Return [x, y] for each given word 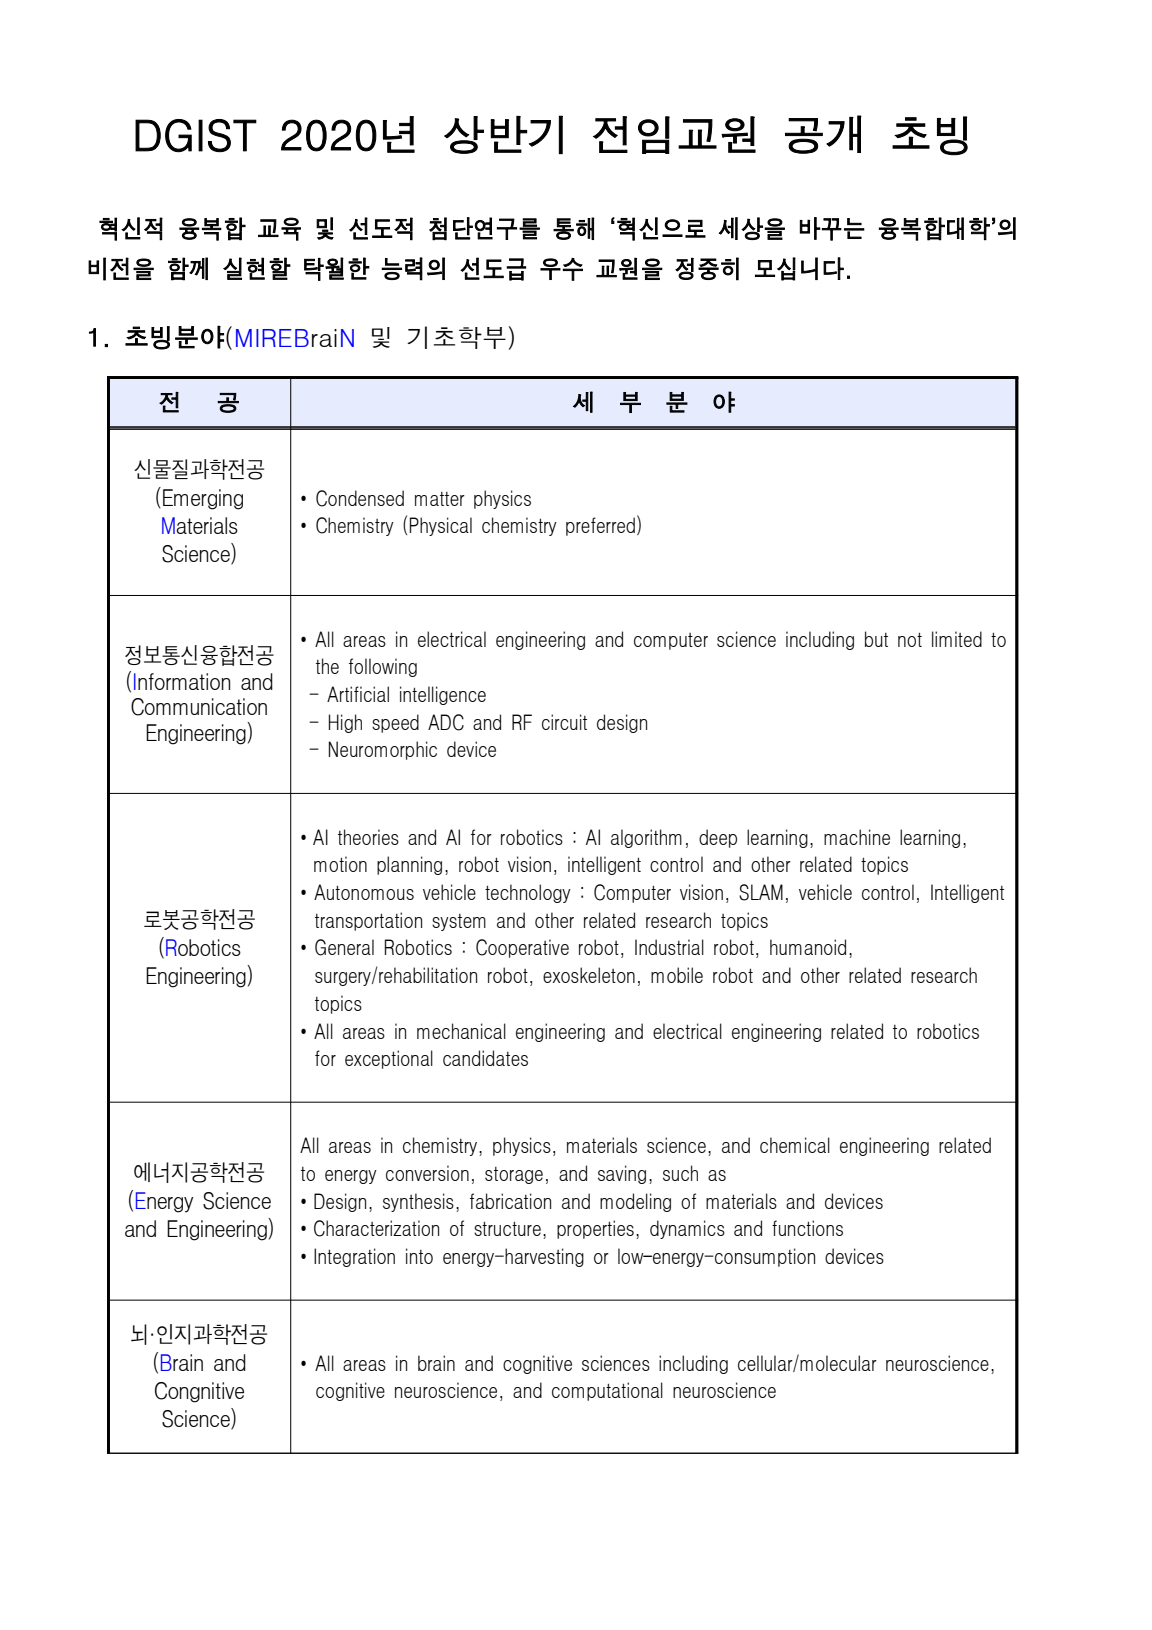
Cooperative [522, 948]
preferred [600, 526]
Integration [354, 1257]
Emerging [203, 499]
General [344, 947]
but [876, 639]
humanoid [808, 947]
